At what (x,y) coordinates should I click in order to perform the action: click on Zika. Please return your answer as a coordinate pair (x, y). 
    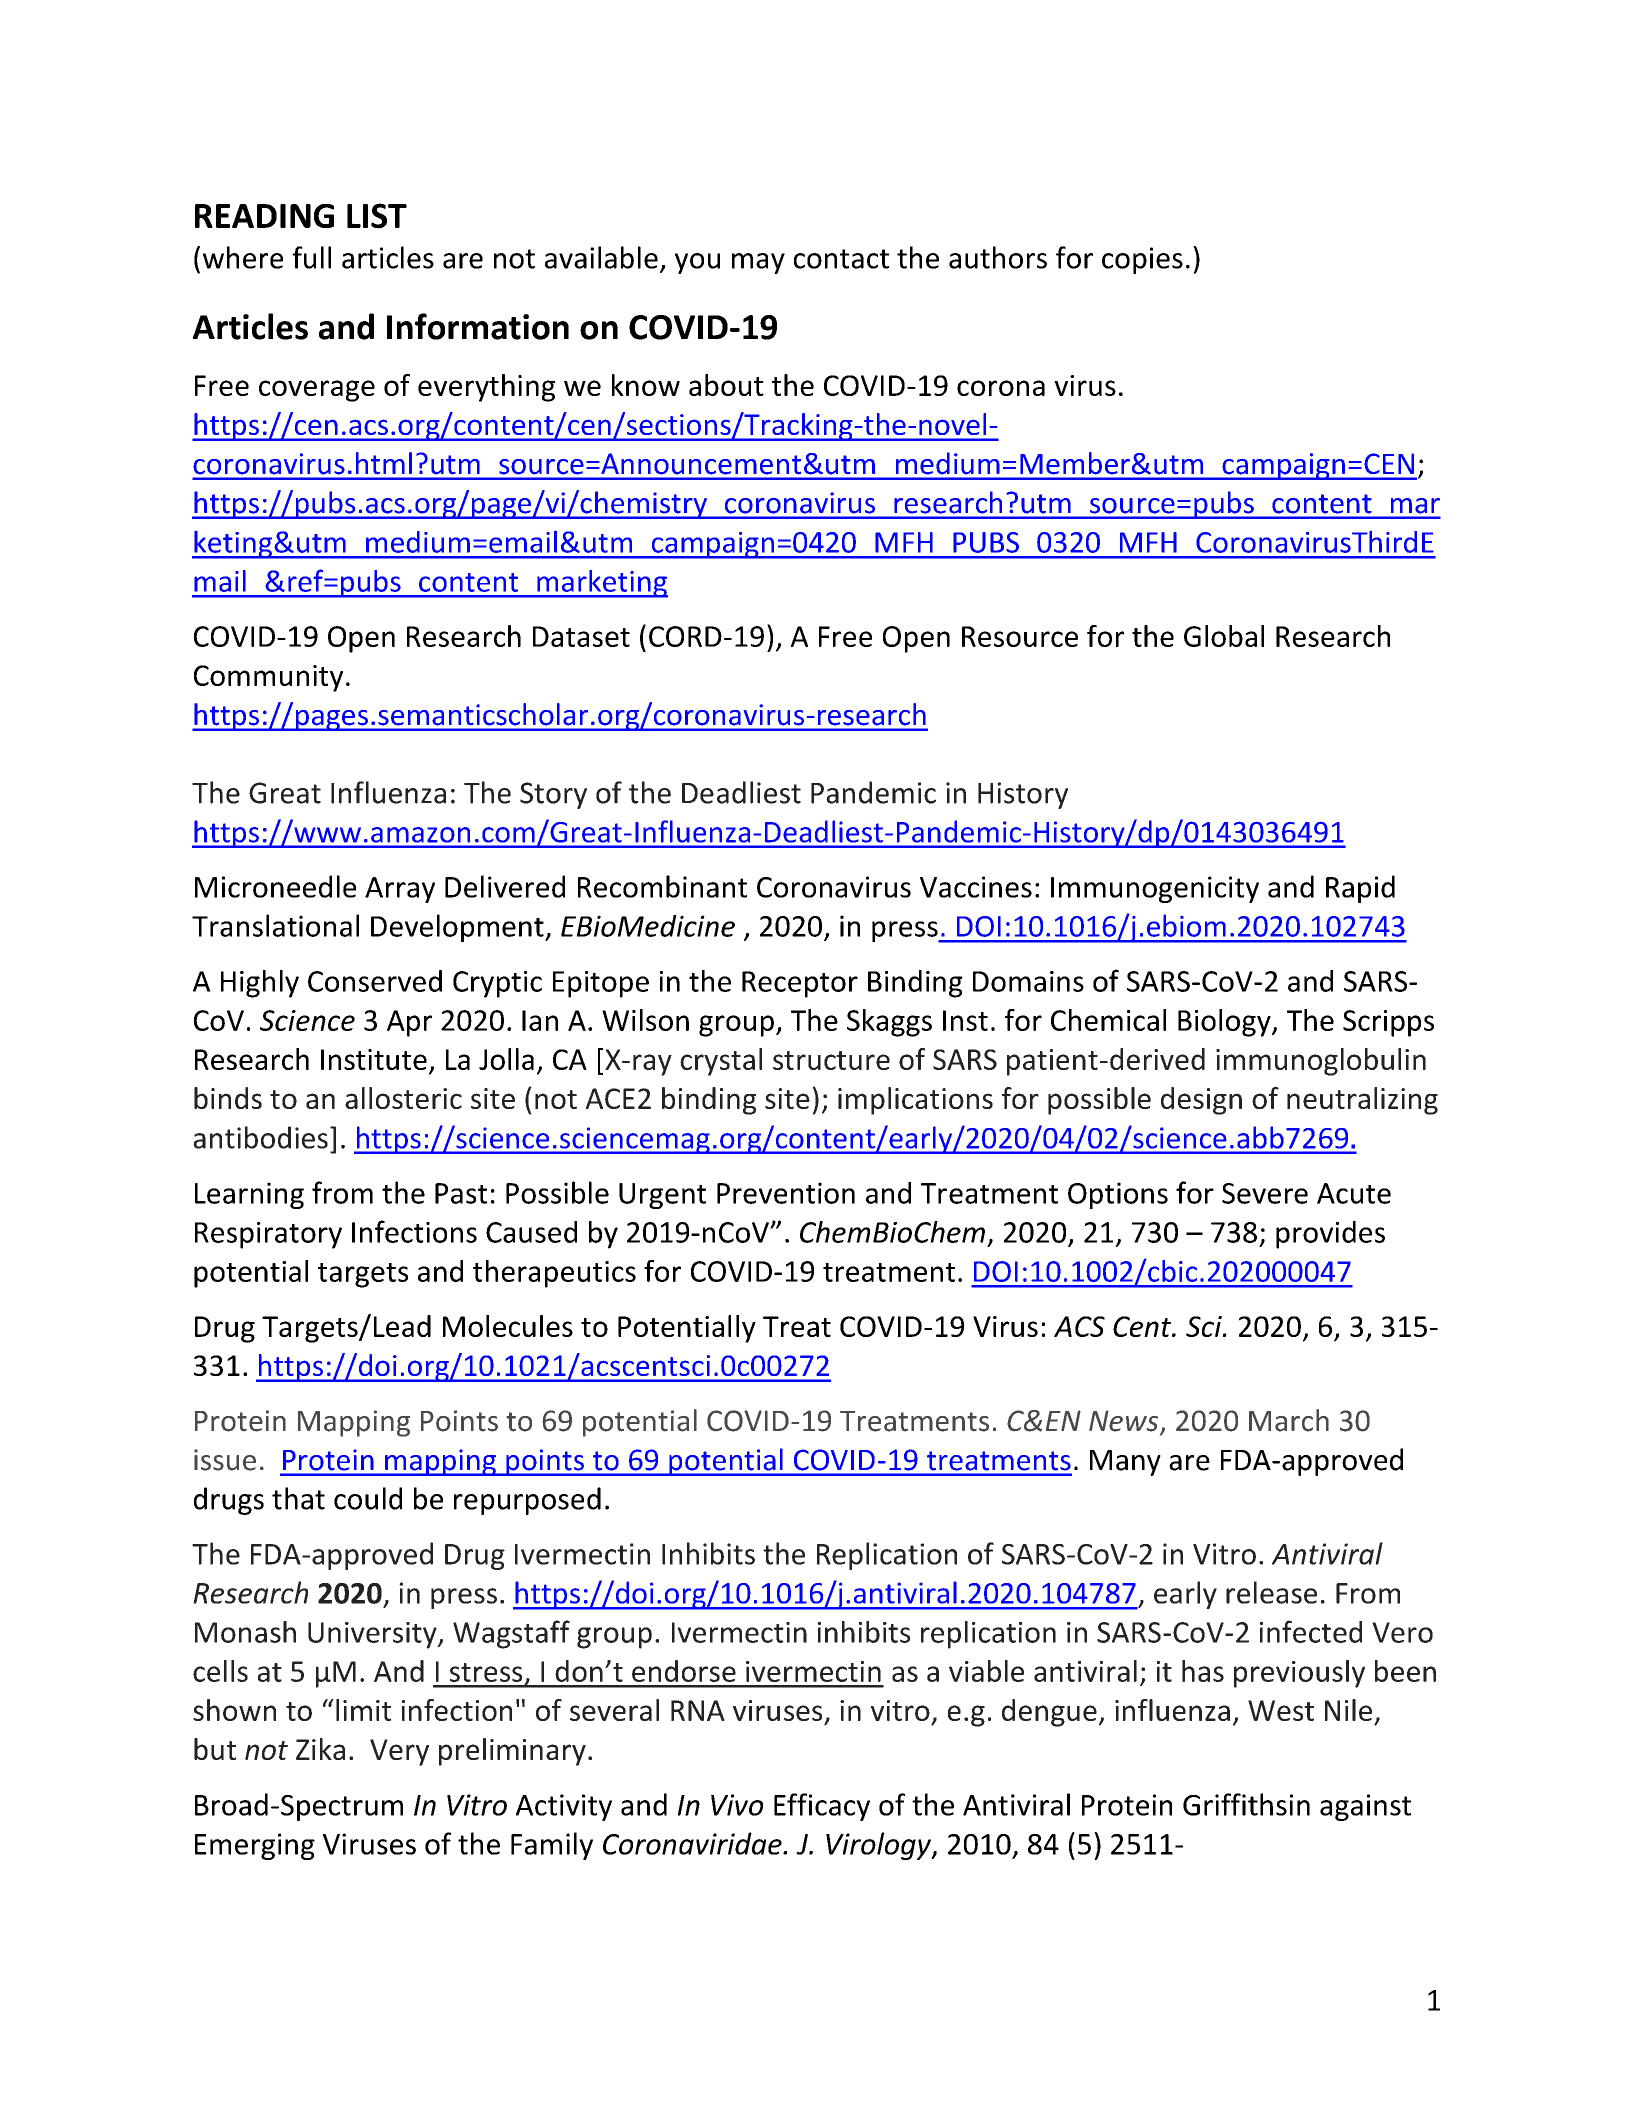
    Looking at the image, I should click on (320, 1749).
